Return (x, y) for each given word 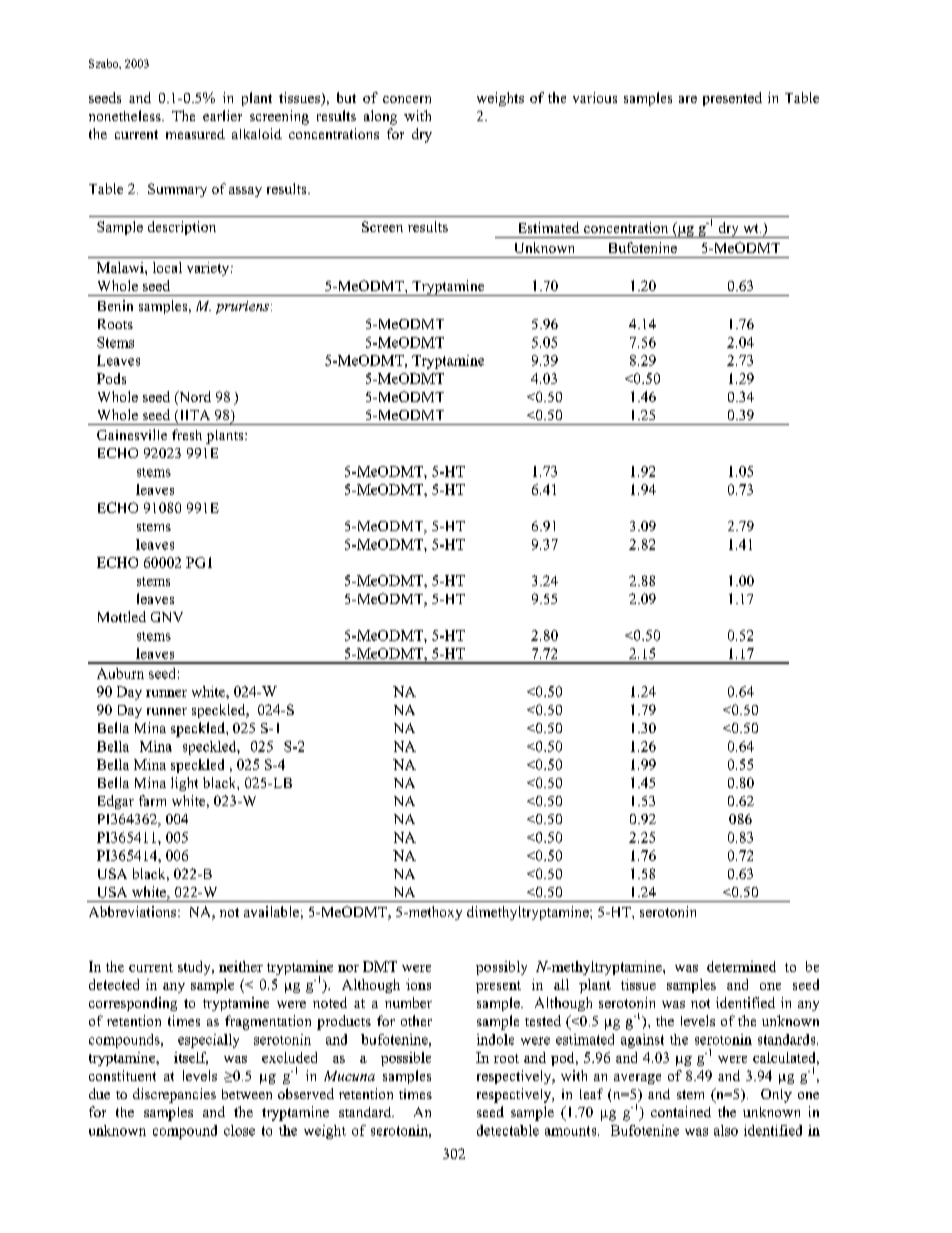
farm (152, 800)
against (642, 1041)
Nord (194, 398)
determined (741, 966)
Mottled (122, 616)
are (688, 99)
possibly (501, 968)
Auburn (120, 673)
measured (195, 134)
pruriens (242, 307)
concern (407, 99)
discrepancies (174, 1095)
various (595, 97)
